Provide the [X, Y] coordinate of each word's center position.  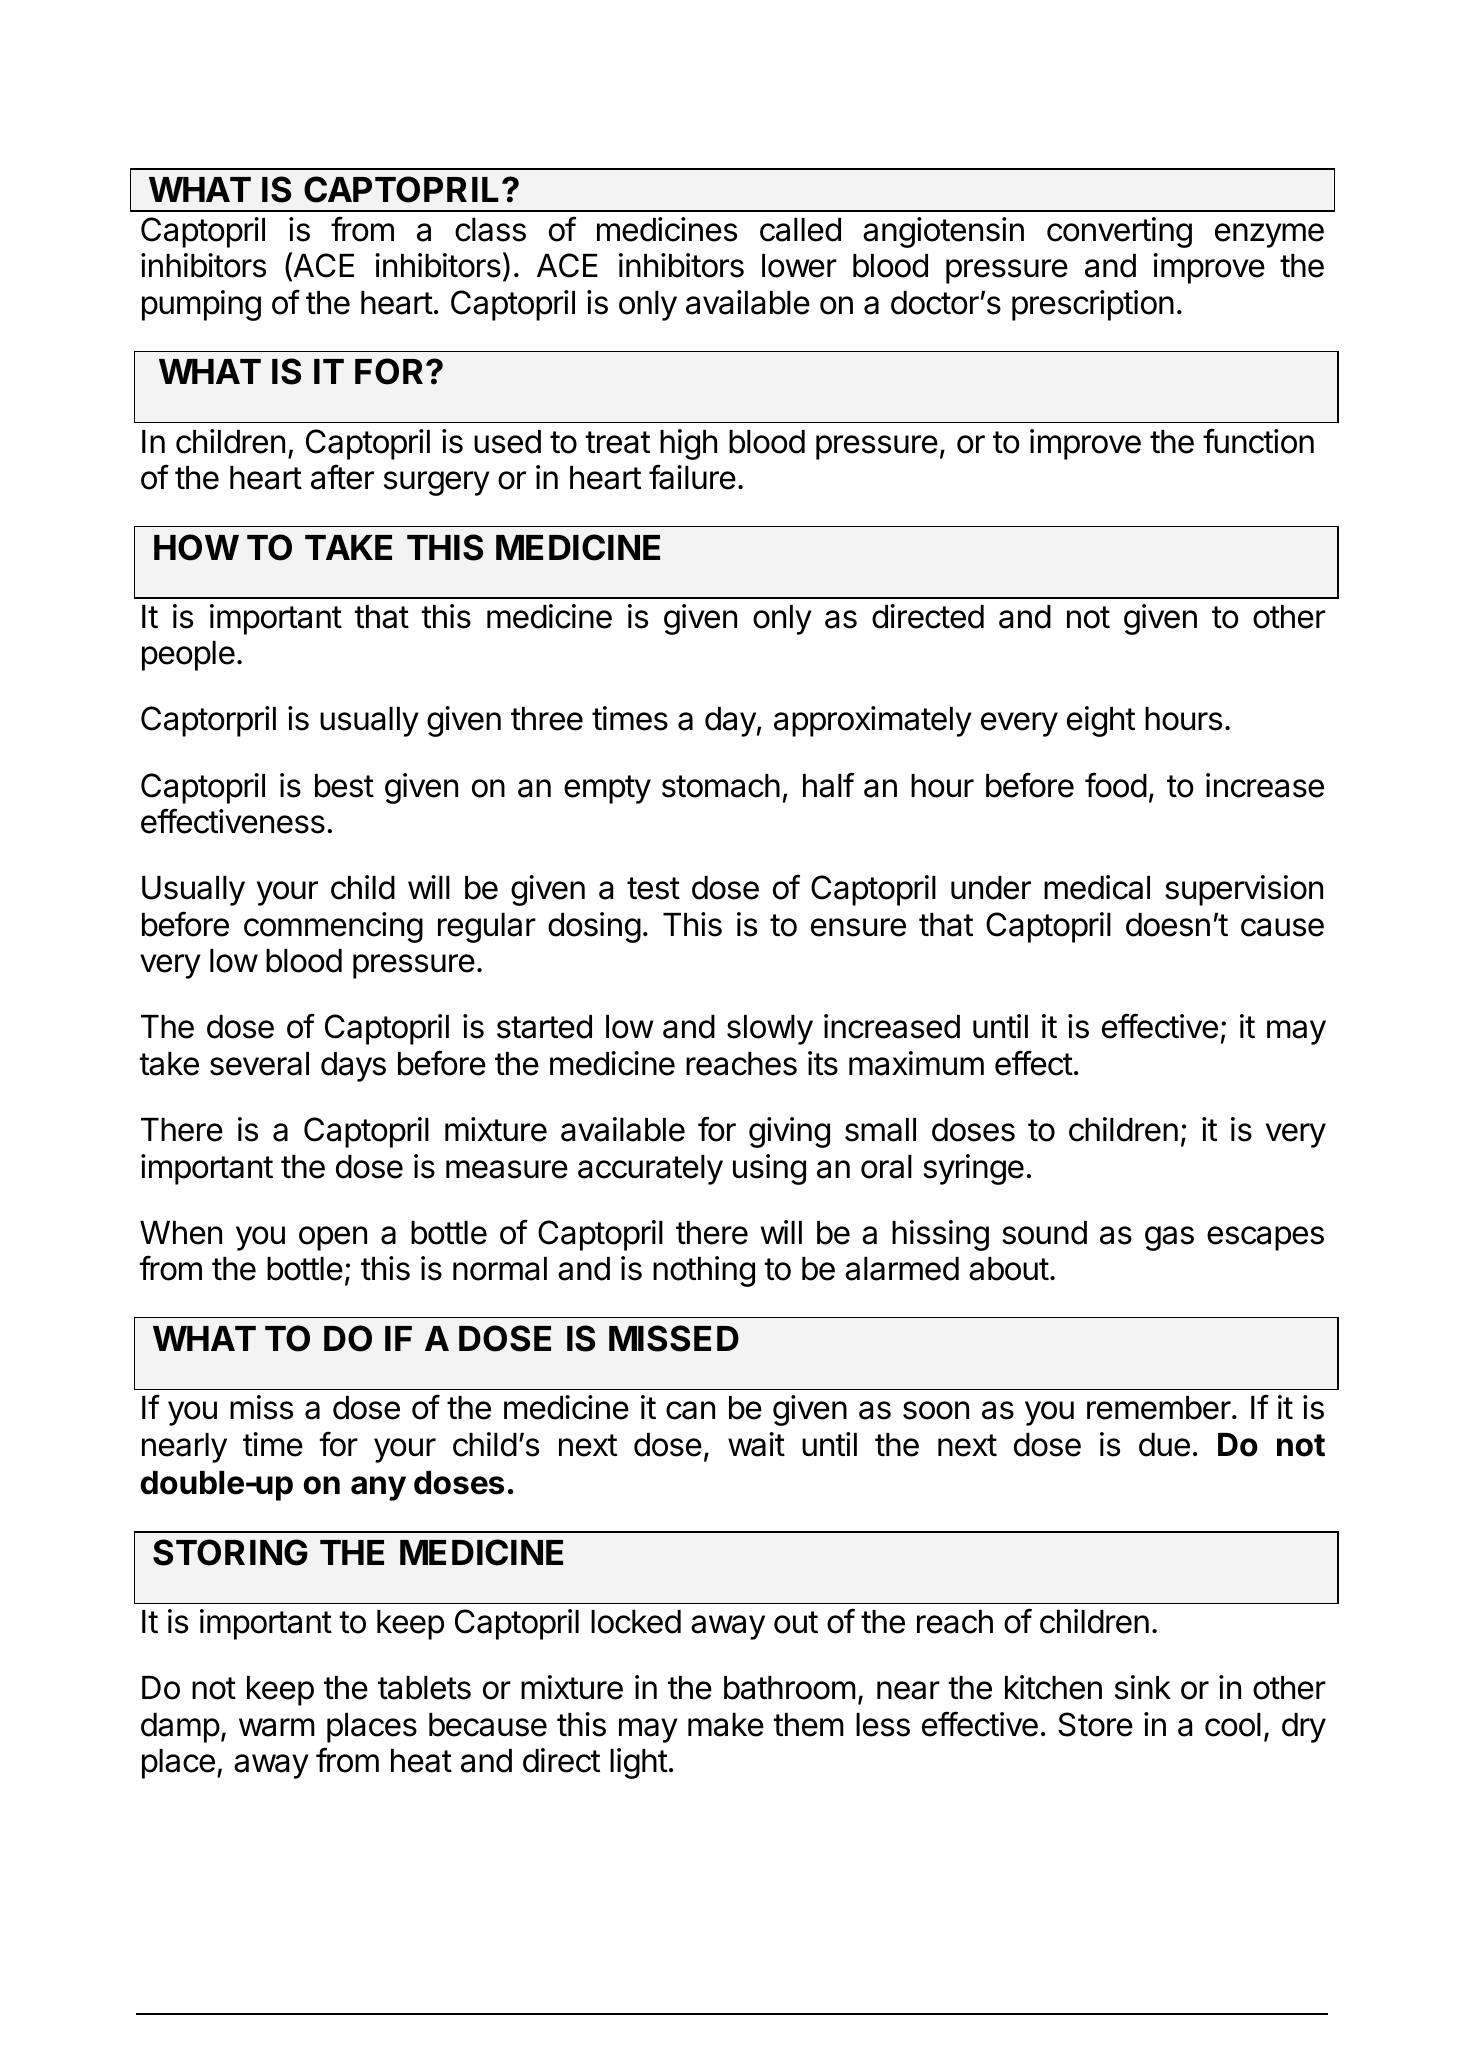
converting [1119, 232]
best [344, 786]
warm [277, 1727]
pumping [201, 305]
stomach [721, 786]
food [1116, 785]
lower [799, 266]
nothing [704, 1271]
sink [1143, 1687]
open [333, 1238]
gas [1169, 1238]
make [726, 1725]
